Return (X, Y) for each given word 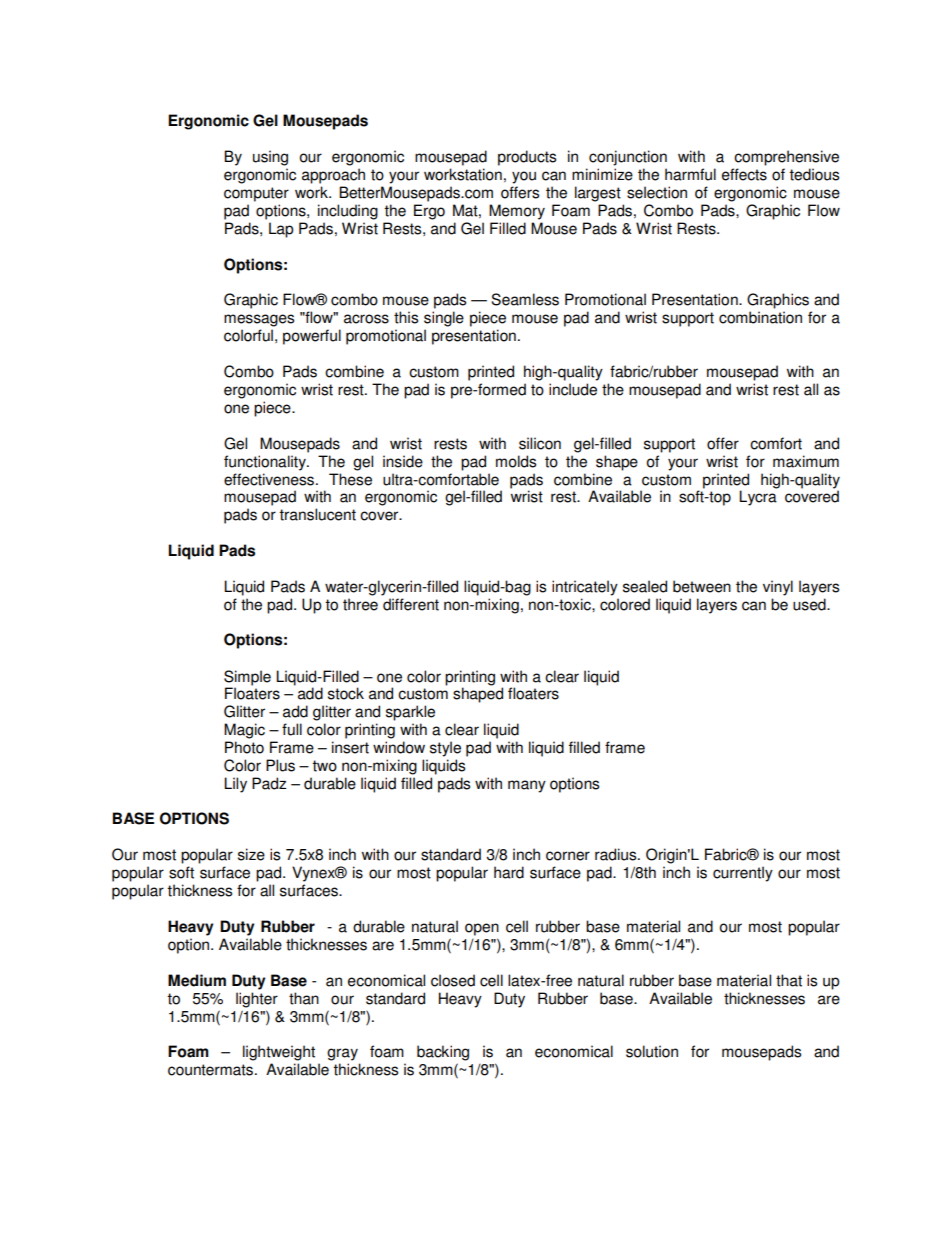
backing (443, 1053)
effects (744, 174)
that (789, 980)
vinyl (778, 588)
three (360, 604)
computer (256, 194)
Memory (517, 212)
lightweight (279, 1053)
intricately (585, 588)
